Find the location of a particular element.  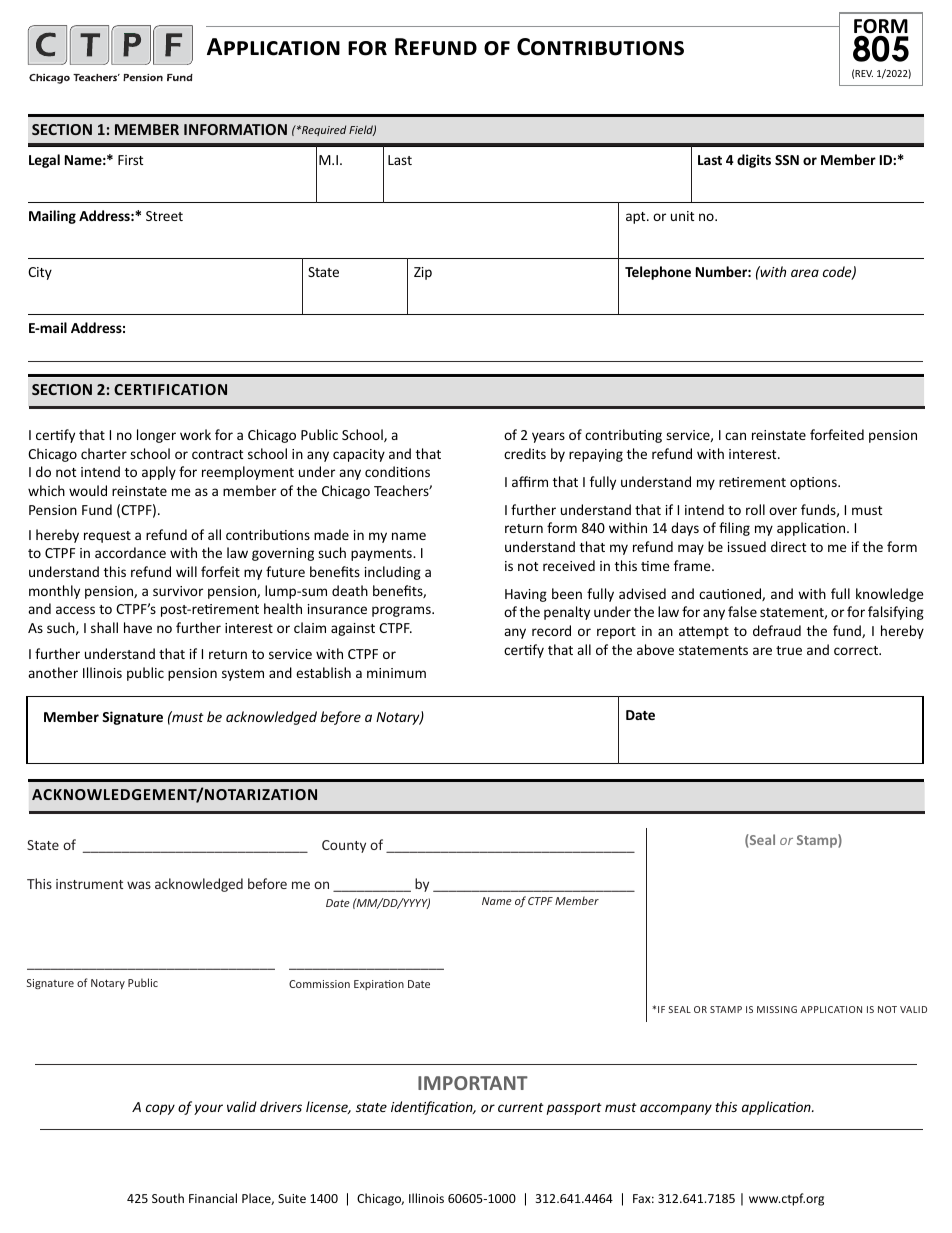

SSN is located at coordinates (787, 160).
